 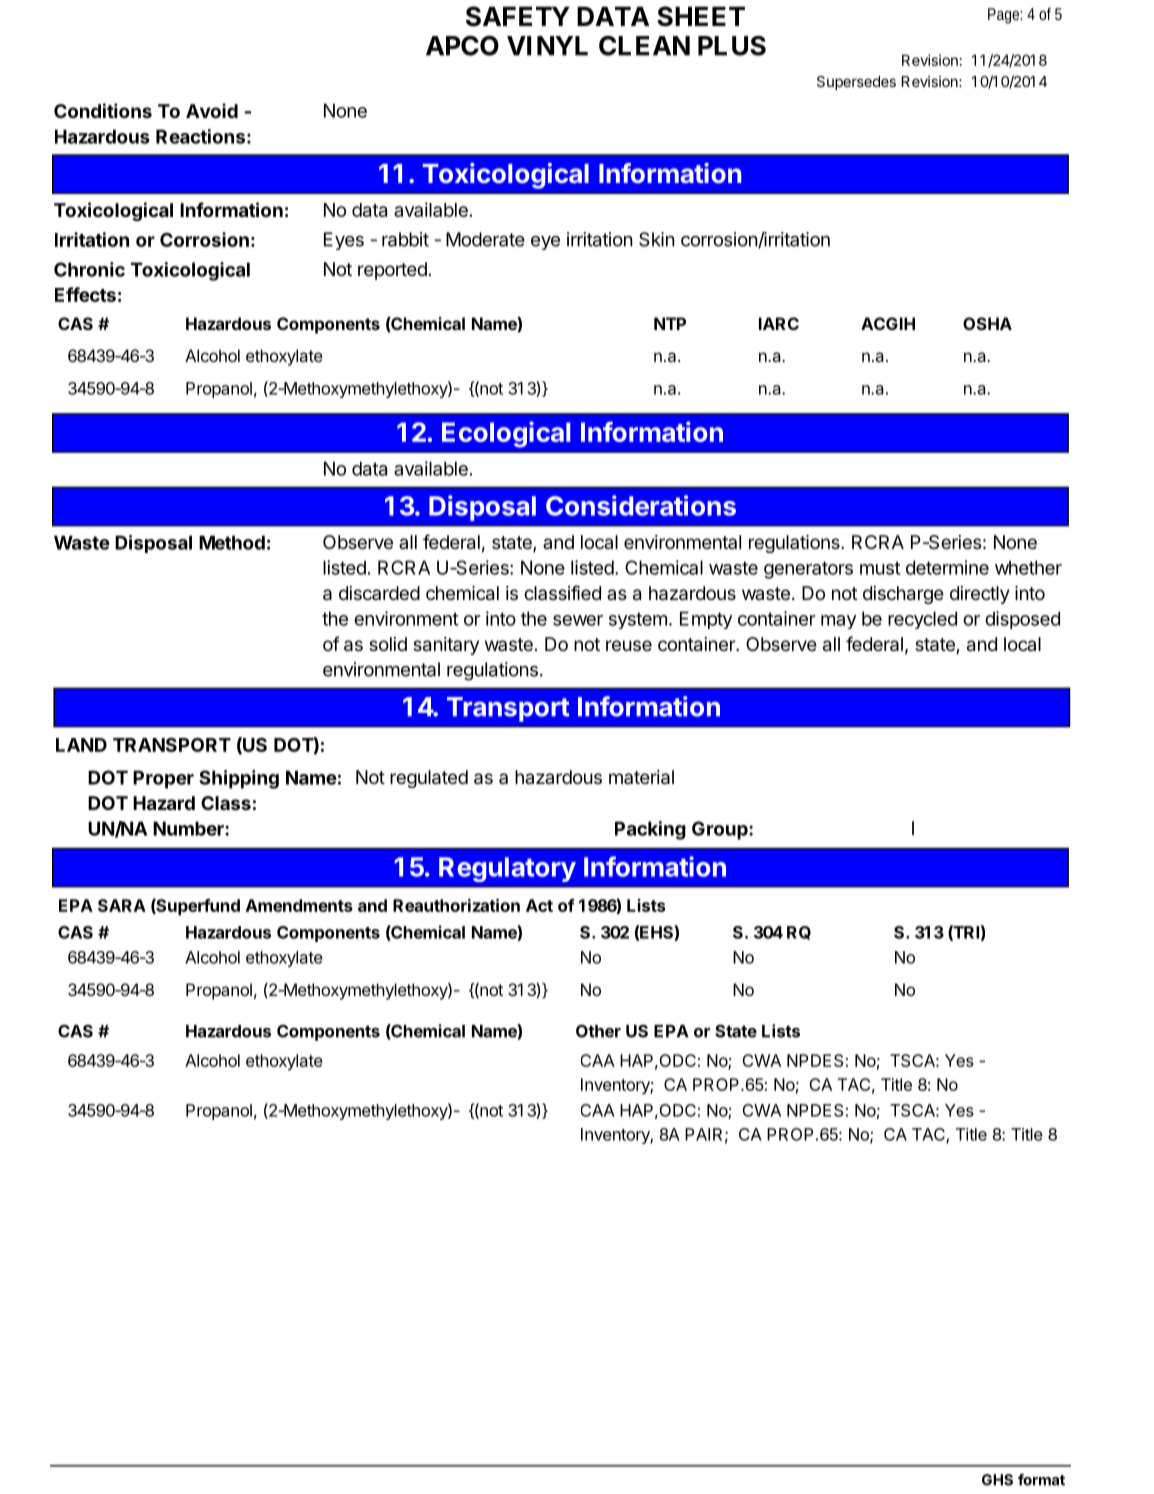 What do you see at coordinates (641, 777) in the screenshot?
I see `material` at bounding box center [641, 777].
